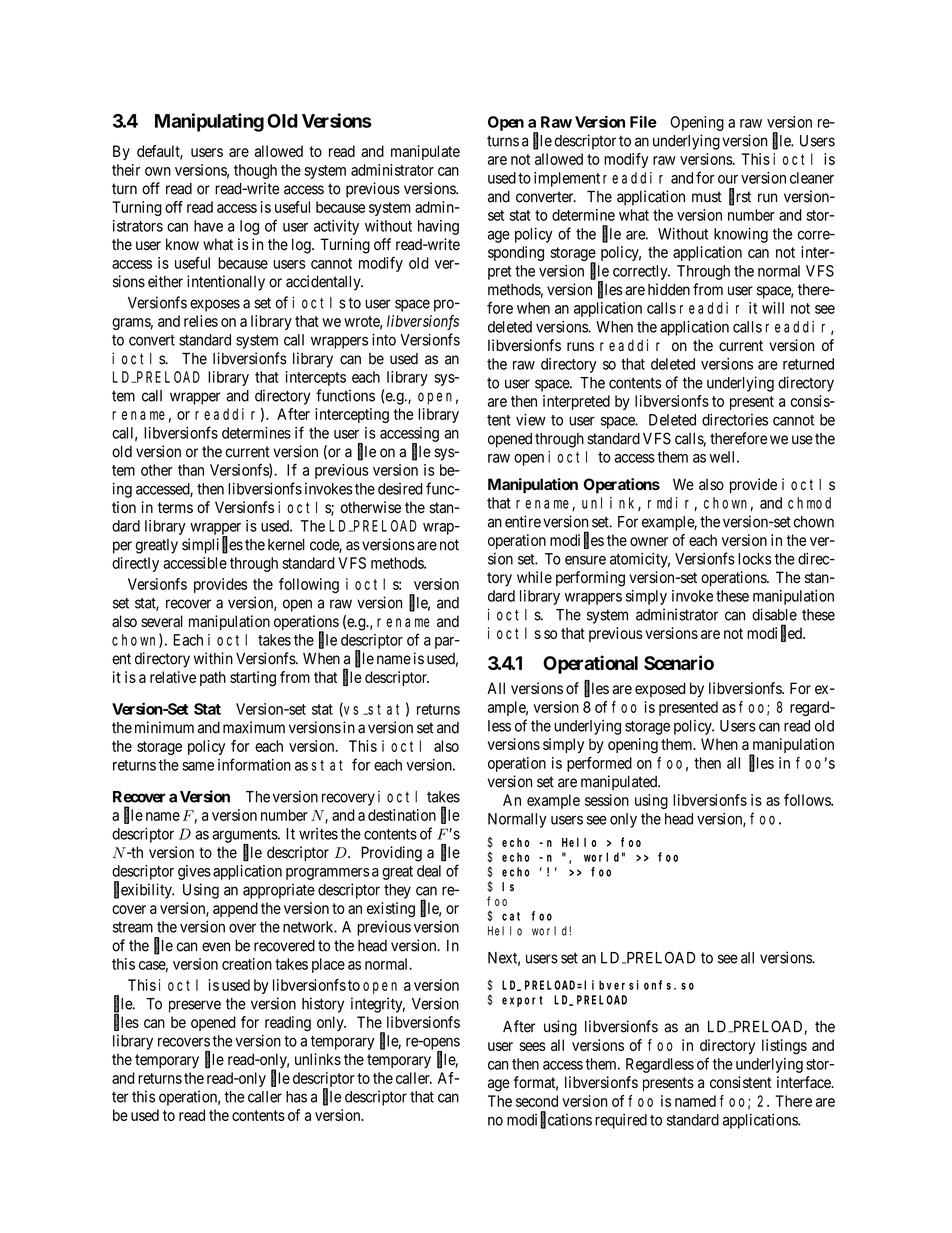  Describe the element at coordinates (809, 503) in the image. I see `chmod` at that location.
